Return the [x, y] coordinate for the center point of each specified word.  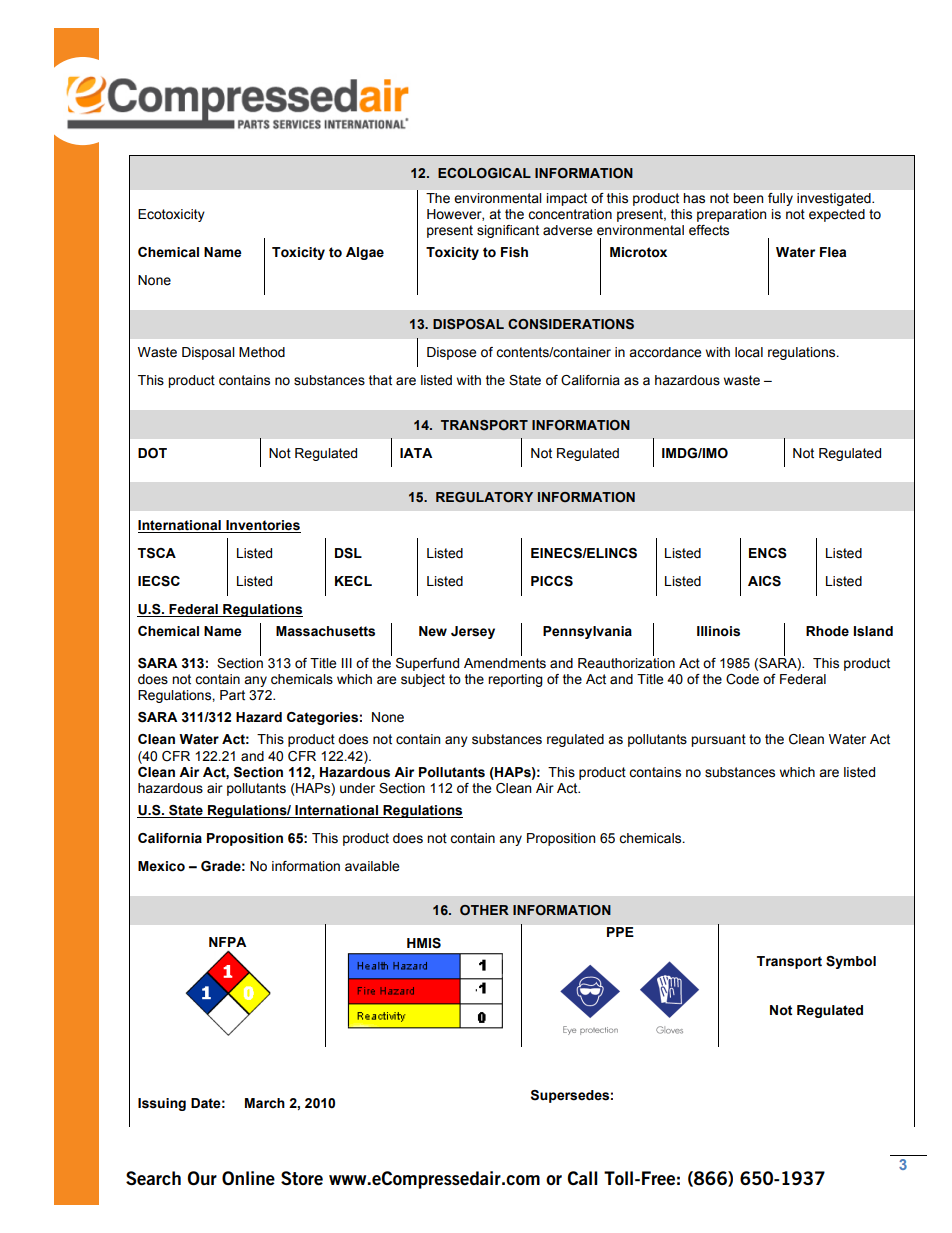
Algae [365, 253]
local [749, 352]
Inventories [262, 526]
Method [262, 352]
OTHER [484, 910]
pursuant [718, 740]
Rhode [827, 631]
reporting [515, 680]
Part [232, 695]
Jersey [473, 632]
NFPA [227, 942]
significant [508, 231]
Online [248, 1178]
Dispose [451, 353]
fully [780, 199]
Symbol [851, 962]
